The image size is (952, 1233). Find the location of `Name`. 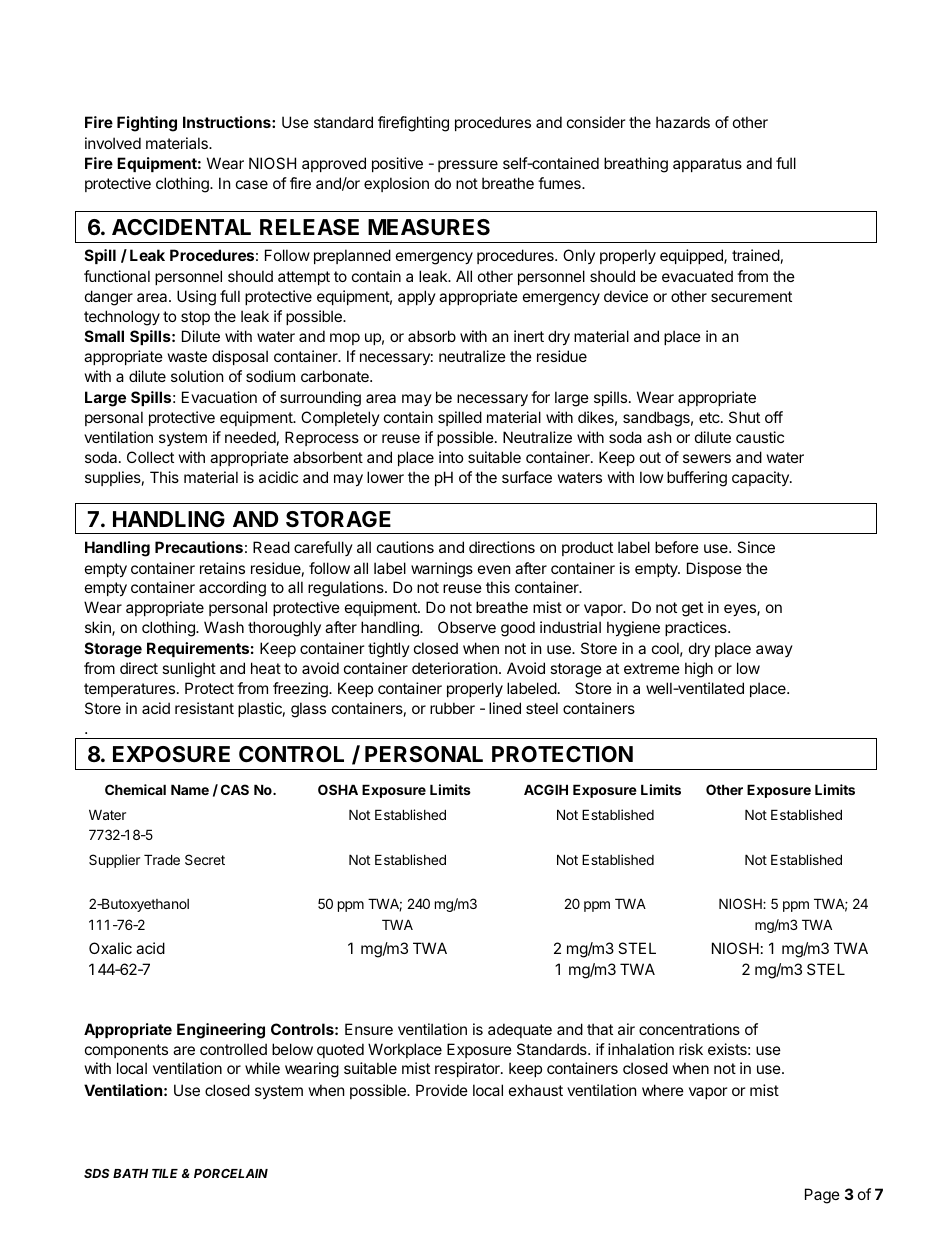

Name is located at coordinates (190, 789).
